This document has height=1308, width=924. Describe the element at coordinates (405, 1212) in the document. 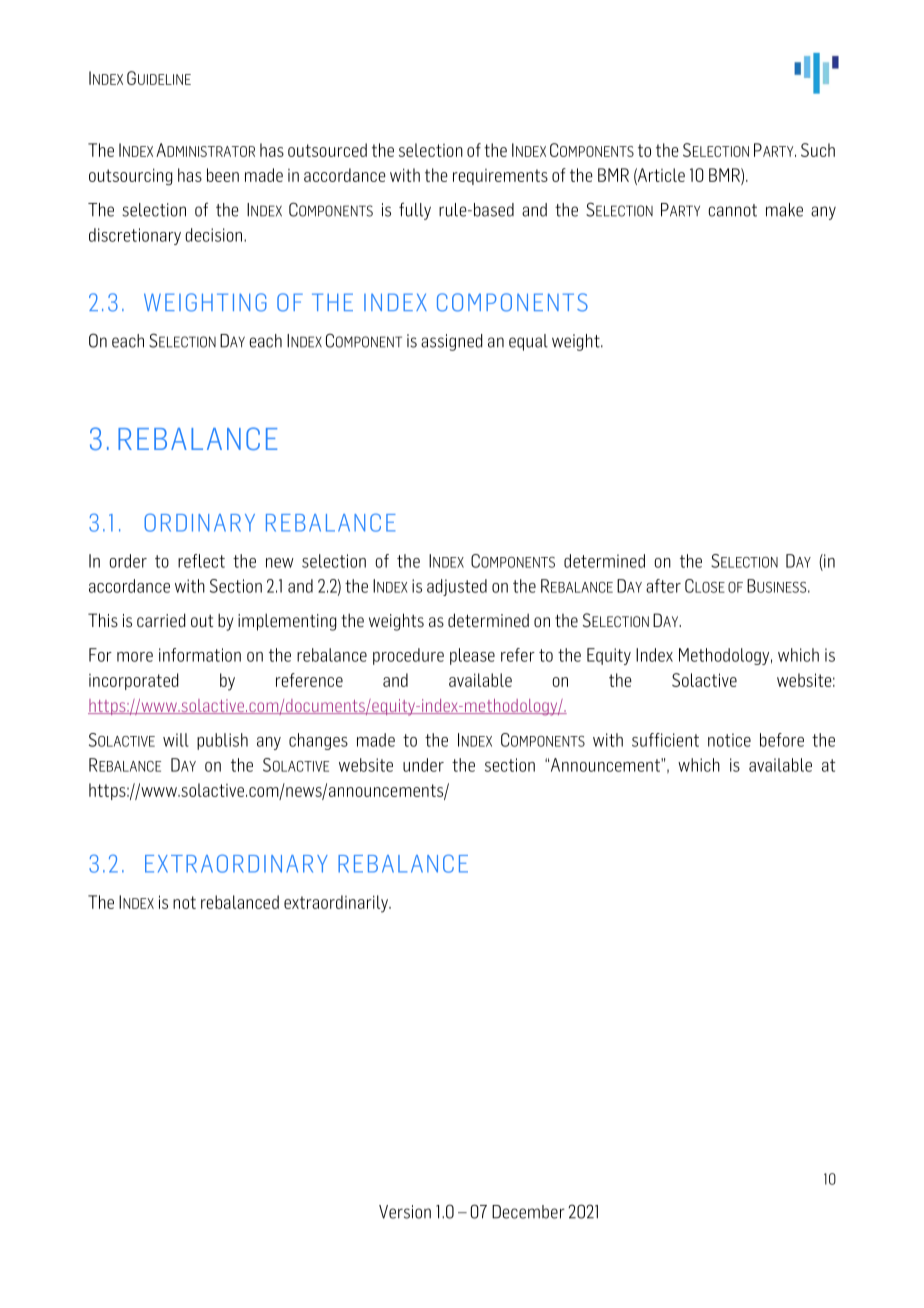

I see `Version` at that location.
